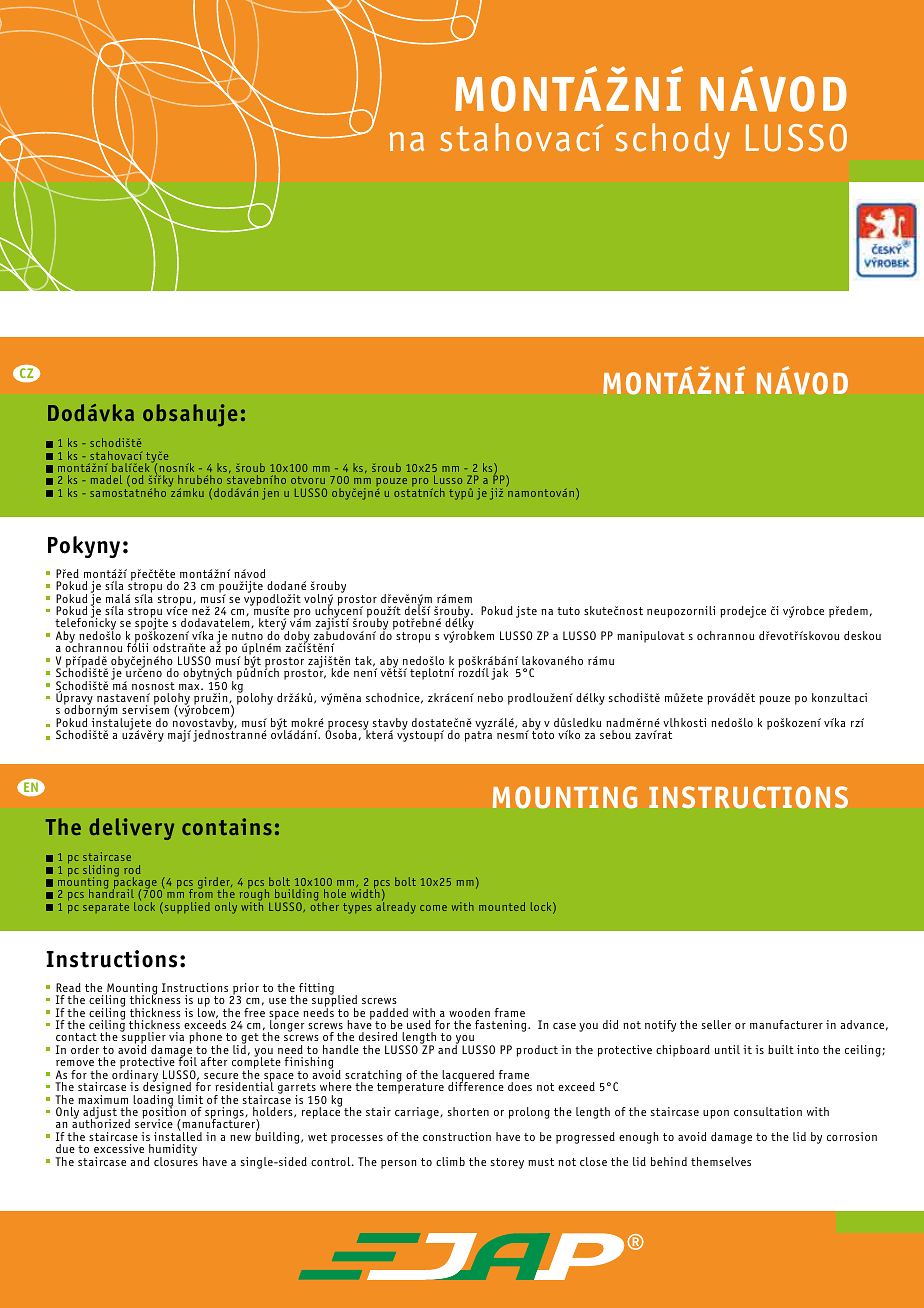 The height and width of the image is (1308, 924). I want to click on installed, so click(178, 1135).
